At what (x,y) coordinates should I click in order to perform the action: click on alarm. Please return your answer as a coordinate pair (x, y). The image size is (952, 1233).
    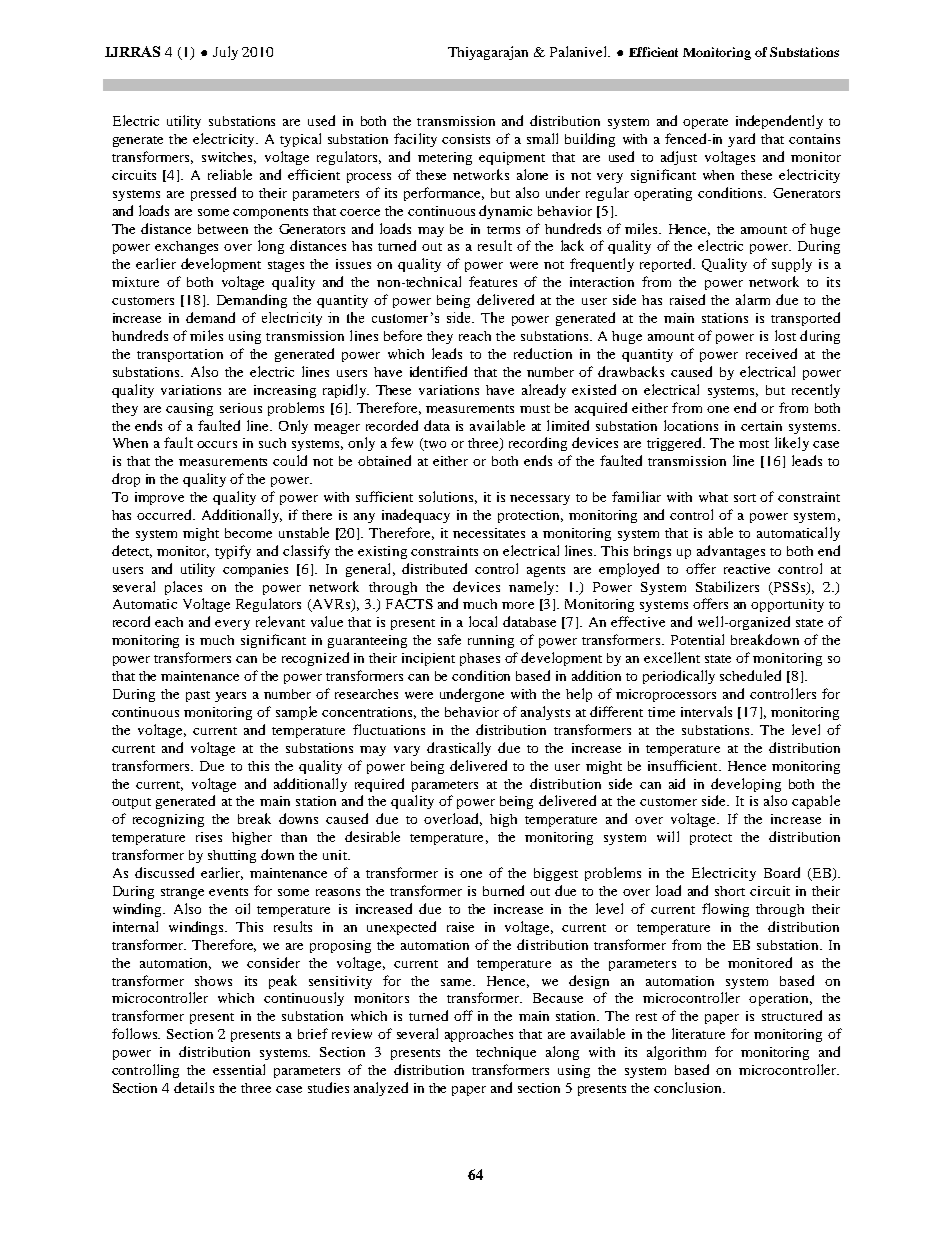
    Looking at the image, I should click on (753, 299).
